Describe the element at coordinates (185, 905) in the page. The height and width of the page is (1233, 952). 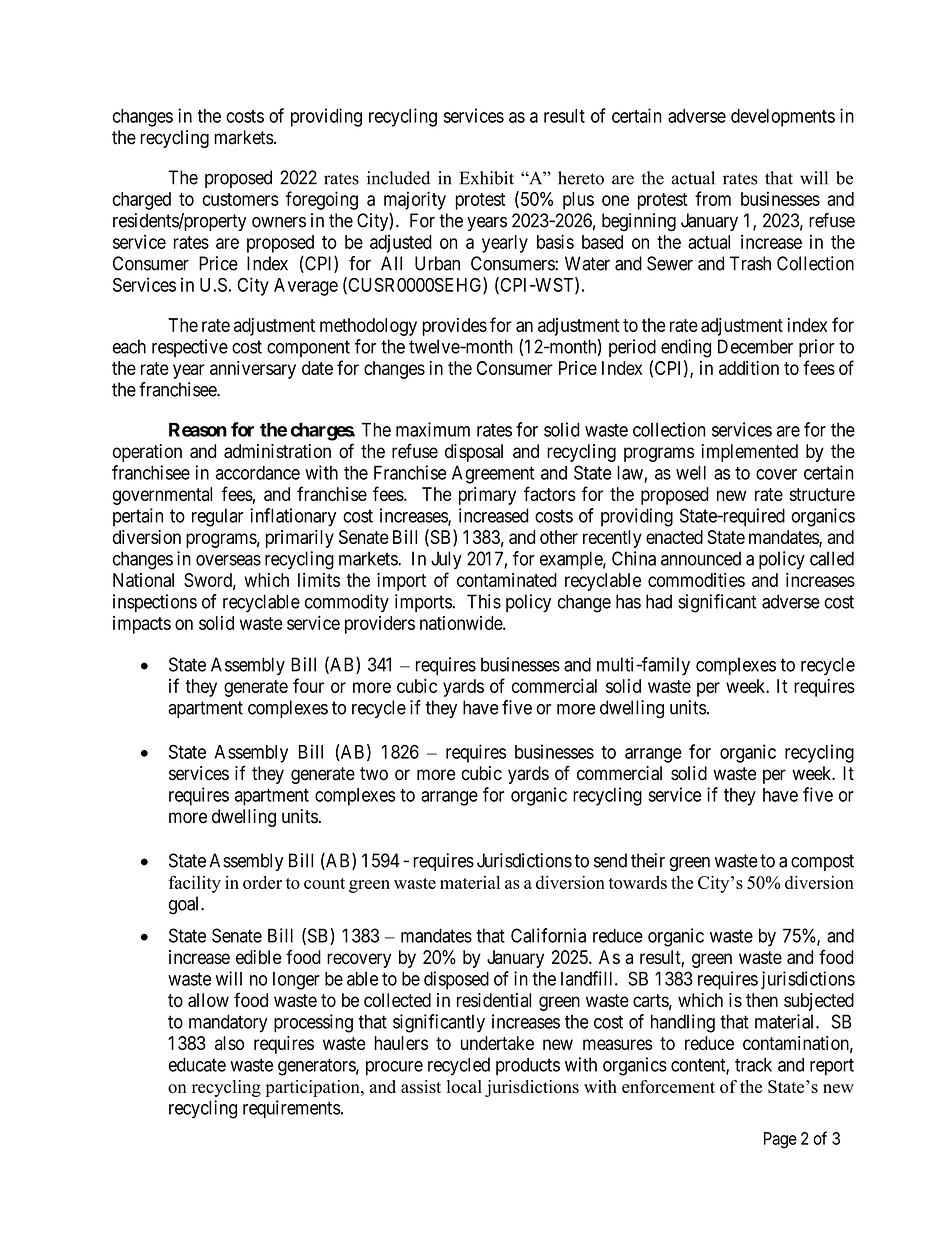
I see `goal` at that location.
